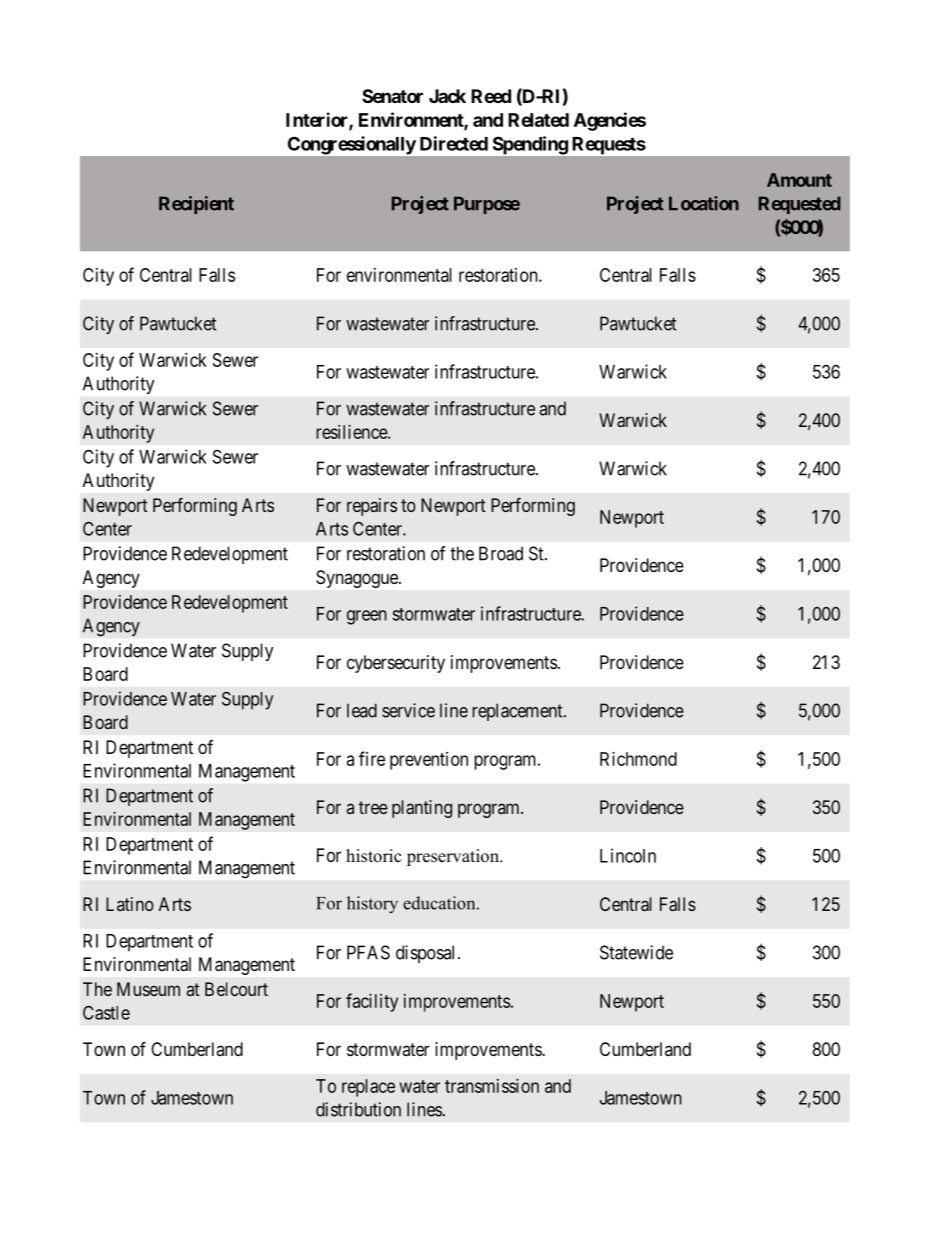 This screenshot has height=1233, width=952. What do you see at coordinates (454, 143) in the screenshot?
I see `Directed` at bounding box center [454, 143].
